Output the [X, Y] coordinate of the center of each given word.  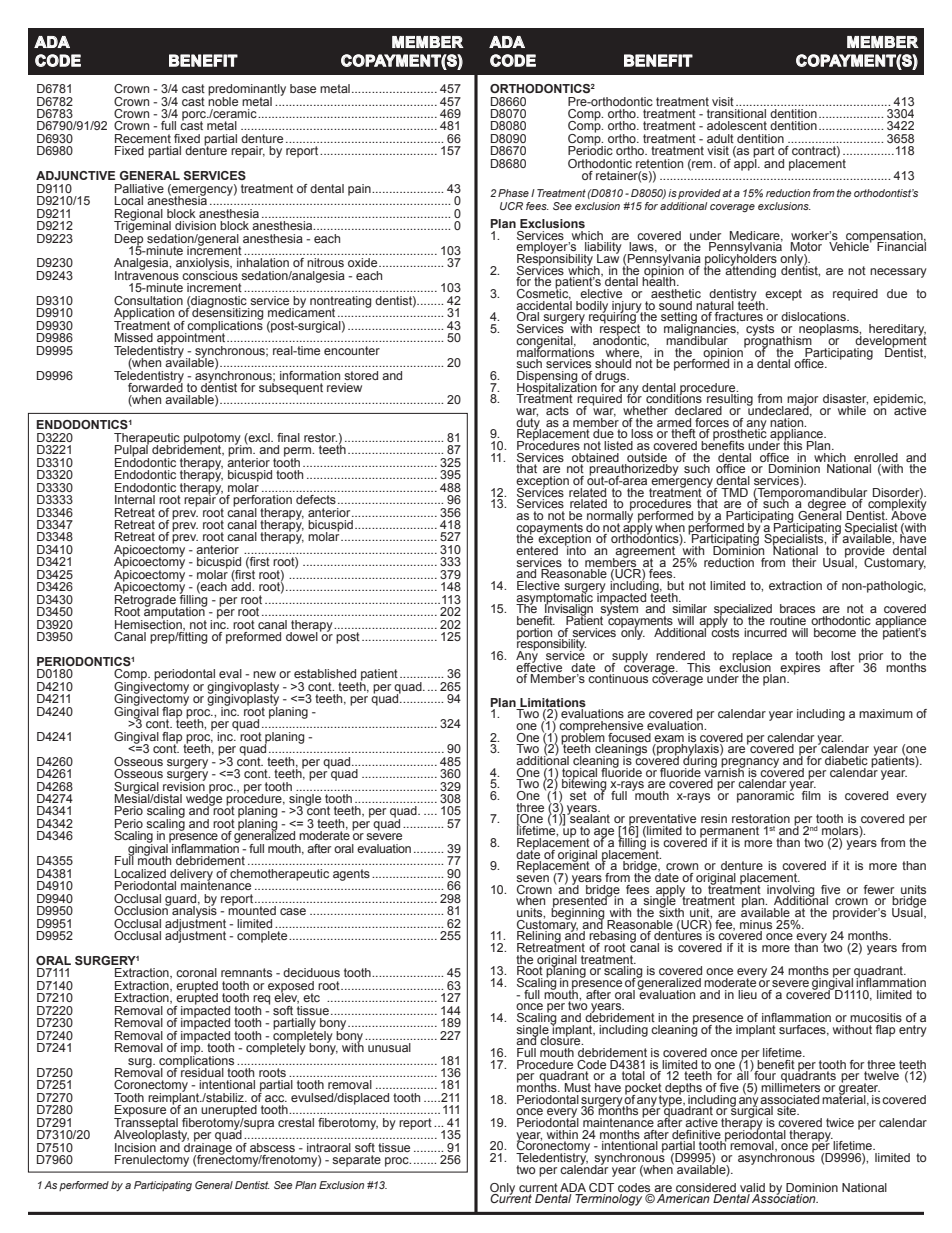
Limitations [553, 702]
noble [223, 100]
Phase [513, 193]
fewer [879, 889]
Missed [134, 337]
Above [908, 514]
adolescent [737, 125]
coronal [196, 972]
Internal [135, 499]
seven [532, 878]
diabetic [846, 760]
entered [537, 550]
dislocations [814, 316]
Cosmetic [544, 293]
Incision [136, 1146]
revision [184, 785]
